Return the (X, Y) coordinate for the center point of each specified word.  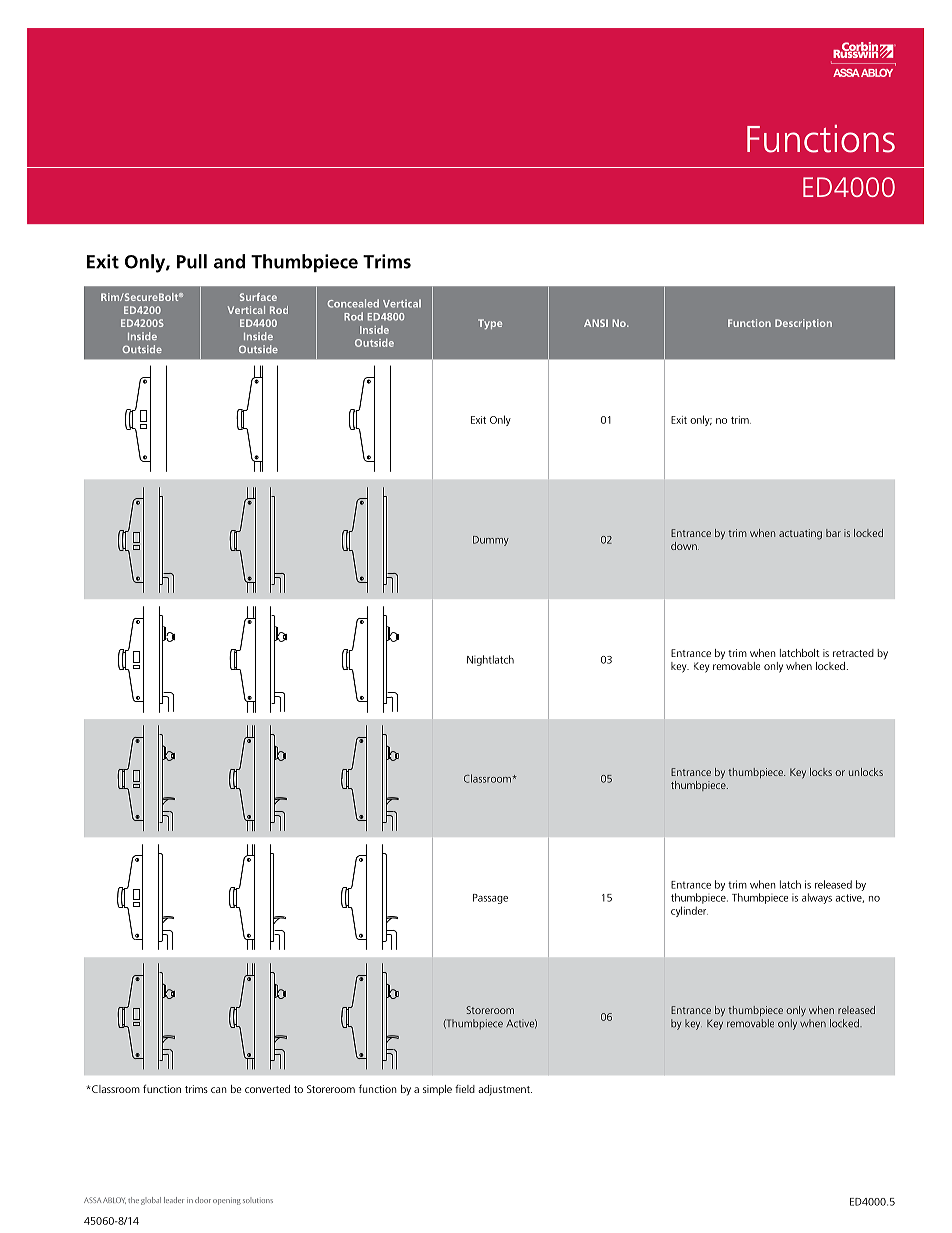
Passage (490, 899)
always (817, 898)
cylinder (689, 911)
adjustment (505, 1090)
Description (803, 324)
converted (267, 1089)
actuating (800, 534)
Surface (258, 297)
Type (490, 324)
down (685, 546)
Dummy (491, 541)
